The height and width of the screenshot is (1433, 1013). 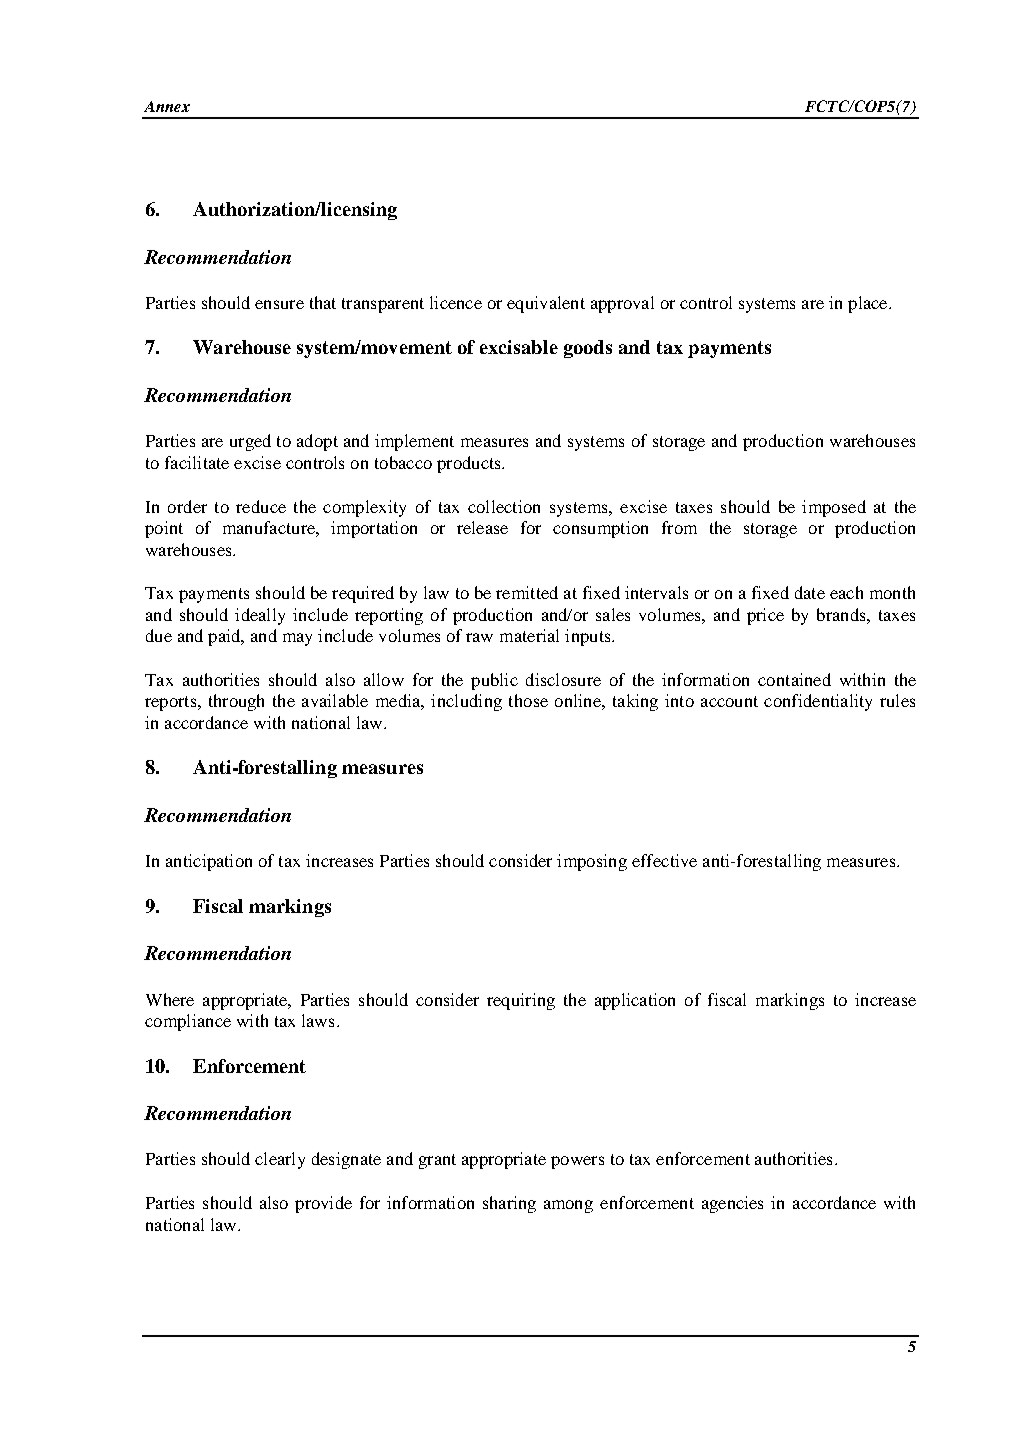 I want to click on reduce, so click(x=261, y=506).
